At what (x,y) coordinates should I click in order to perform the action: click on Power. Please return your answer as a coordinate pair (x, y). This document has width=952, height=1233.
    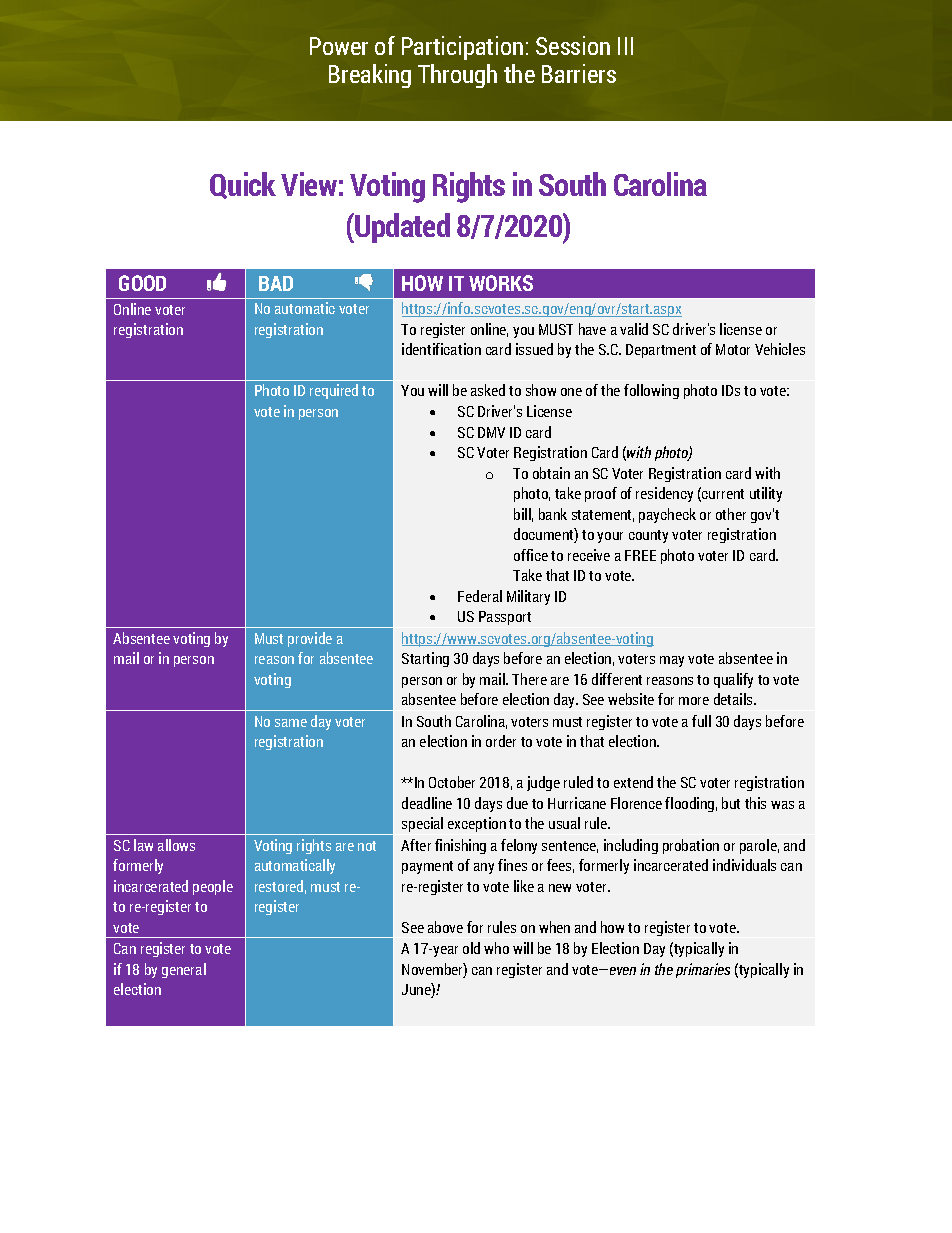
    Looking at the image, I should click on (339, 46).
